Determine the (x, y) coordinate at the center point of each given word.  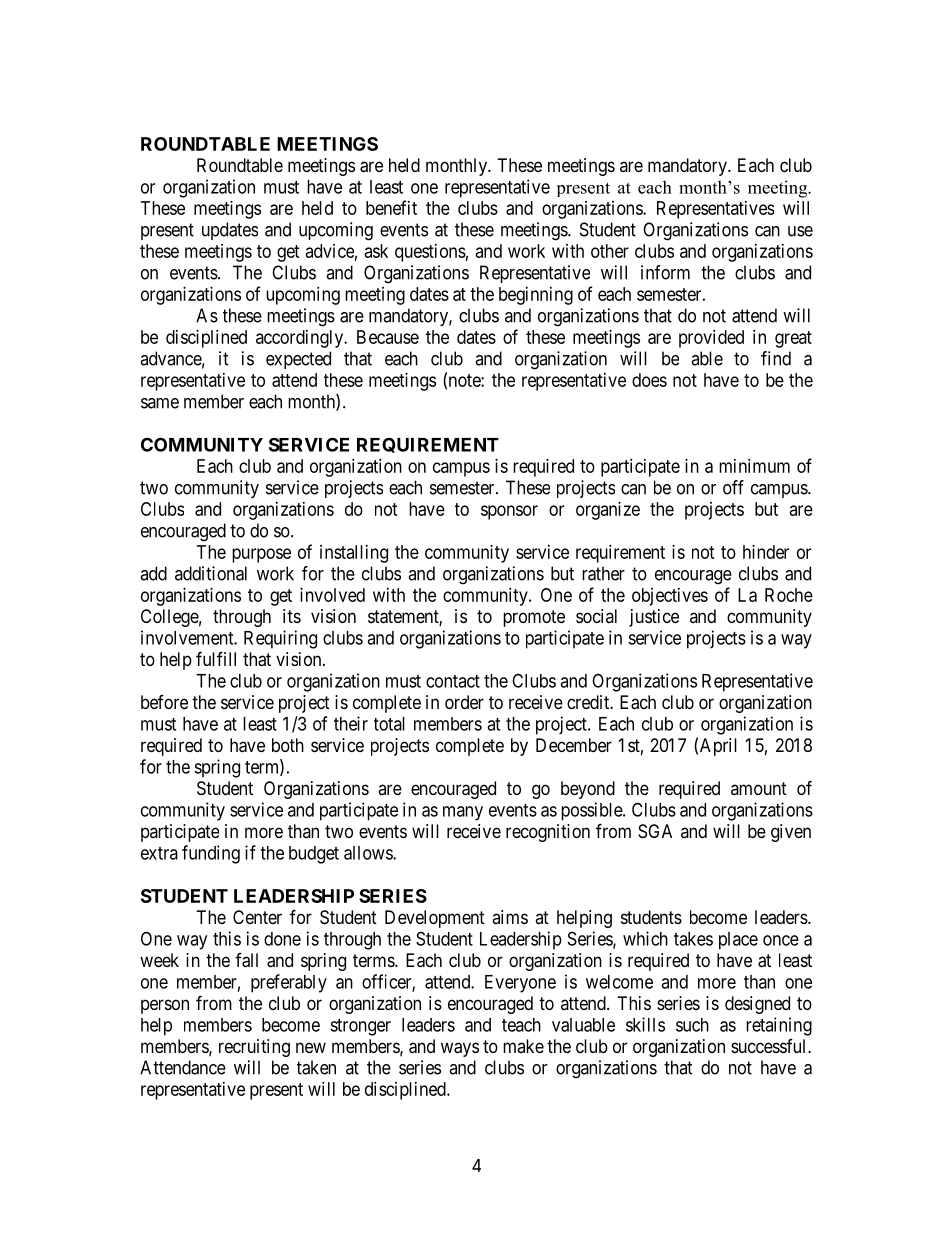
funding (211, 854)
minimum (754, 466)
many (463, 813)
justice (654, 618)
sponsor (509, 512)
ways (460, 1049)
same (160, 403)
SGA (655, 831)
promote (534, 618)
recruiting (254, 1048)
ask (376, 251)
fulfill (216, 658)
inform (665, 272)
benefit (391, 207)
